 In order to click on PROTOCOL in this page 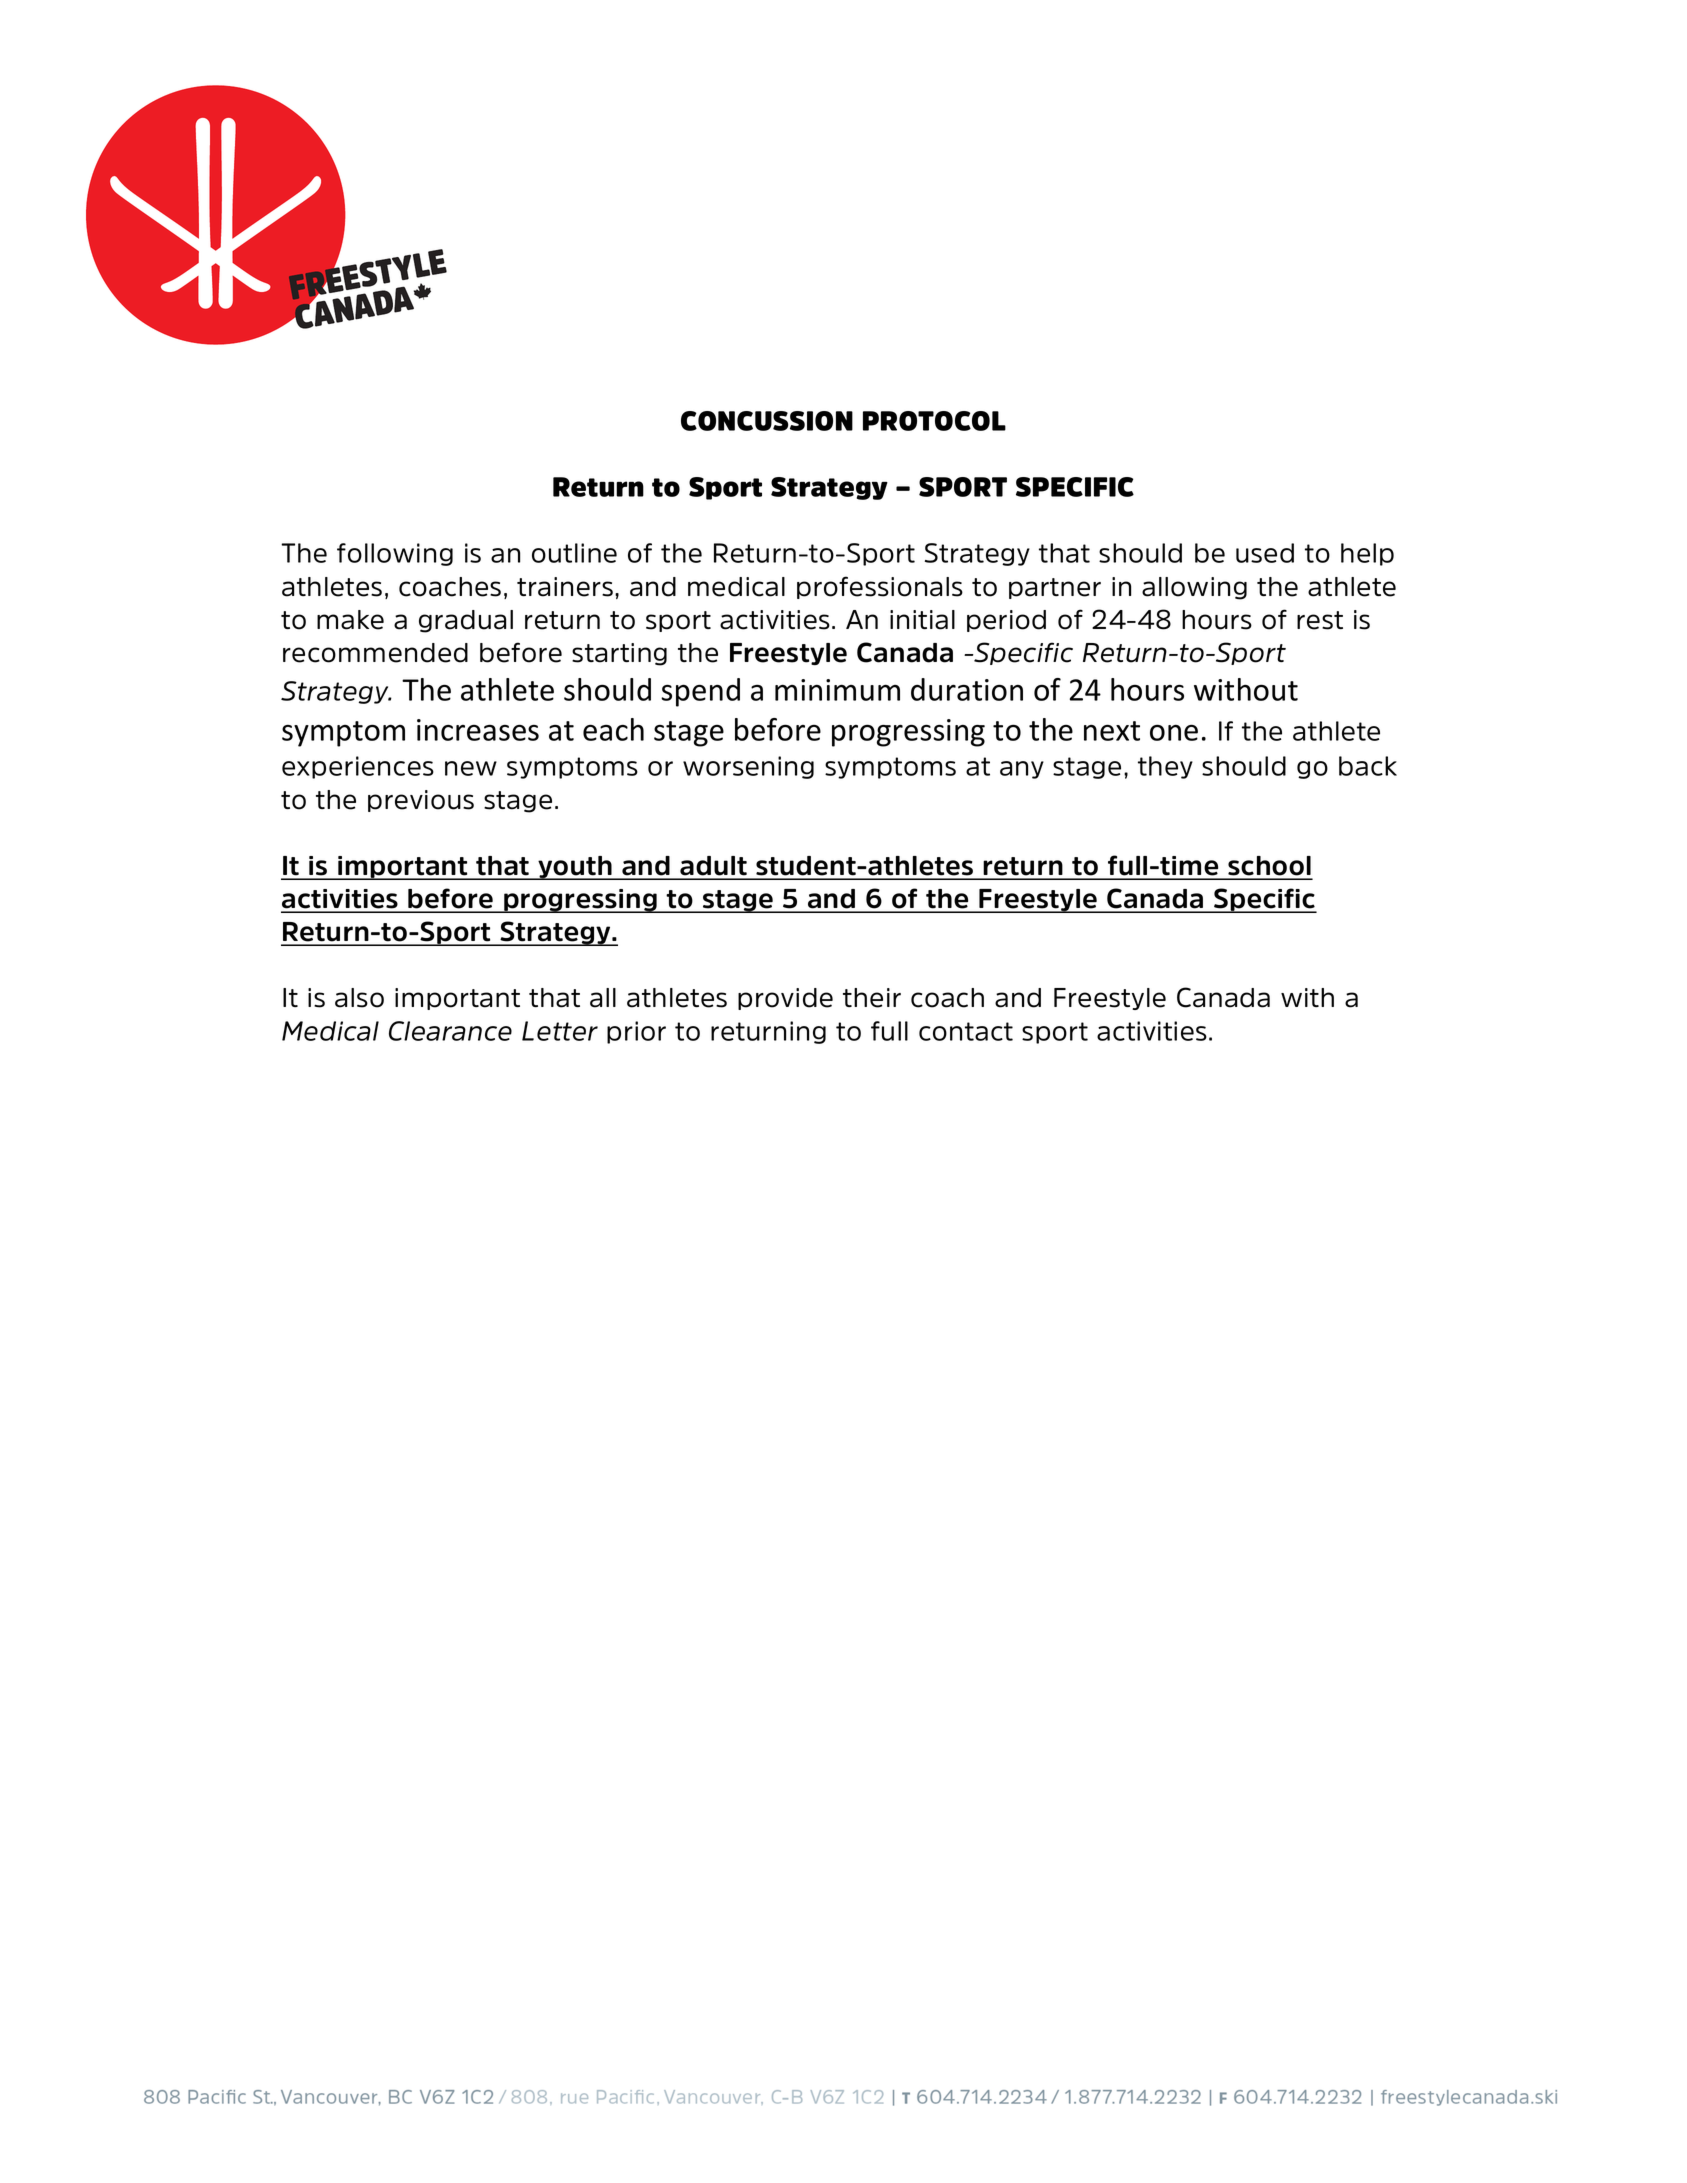, I will do `click(934, 421)`.
